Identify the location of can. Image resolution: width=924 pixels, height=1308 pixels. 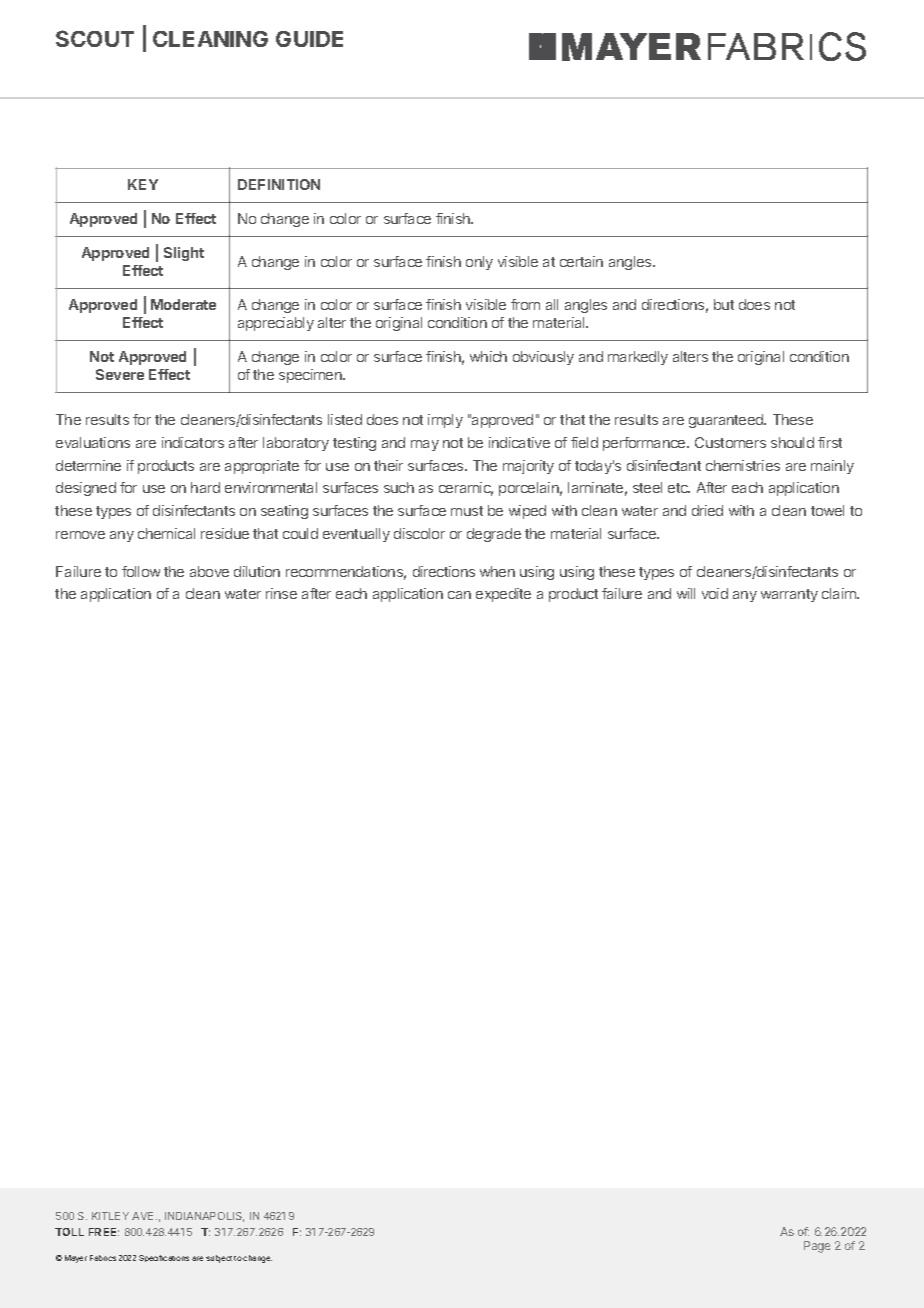
(459, 595).
